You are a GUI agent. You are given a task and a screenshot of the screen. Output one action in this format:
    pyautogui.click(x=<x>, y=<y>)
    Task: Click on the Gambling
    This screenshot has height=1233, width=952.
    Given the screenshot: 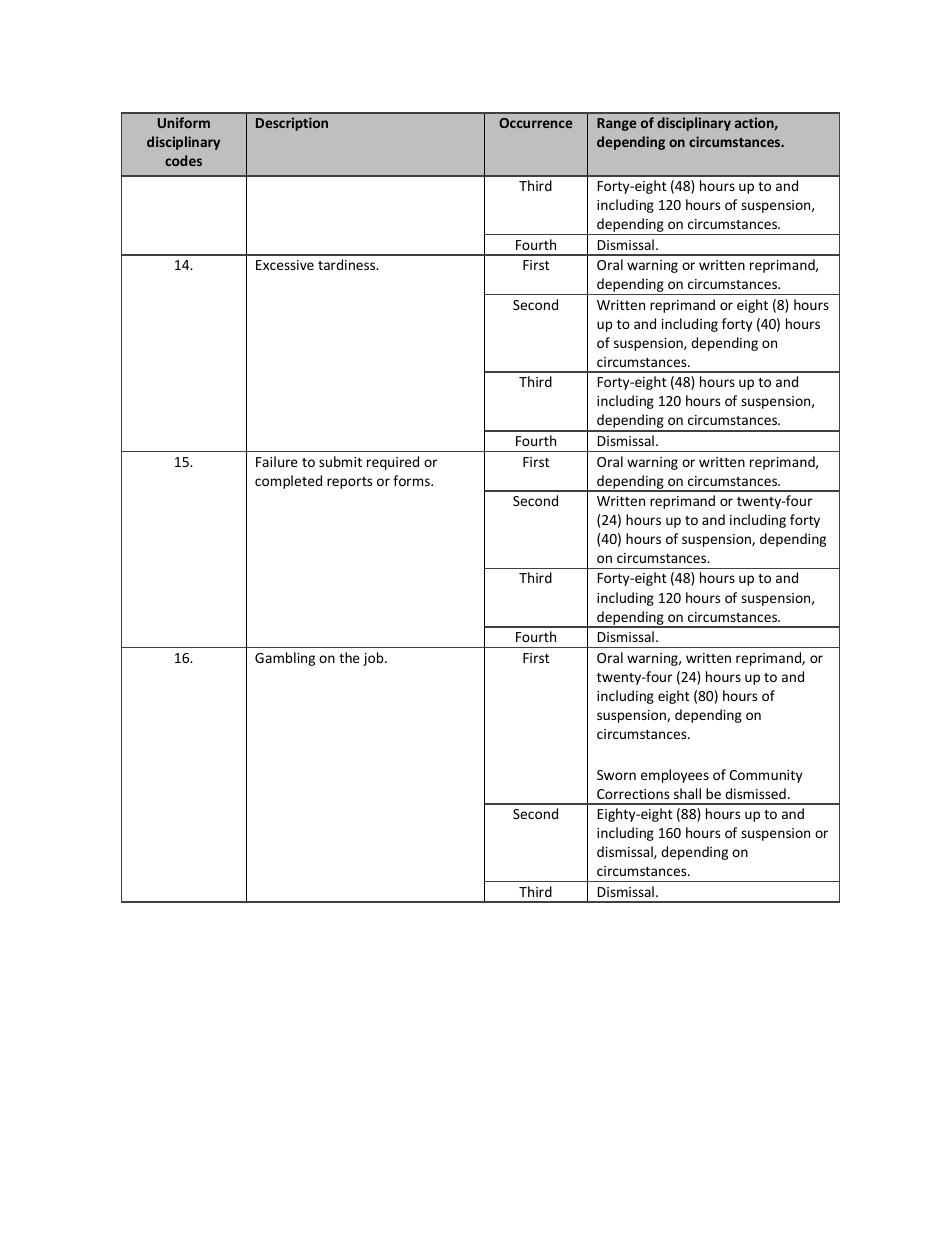 What is the action you would take?
    pyautogui.click(x=285, y=659)
